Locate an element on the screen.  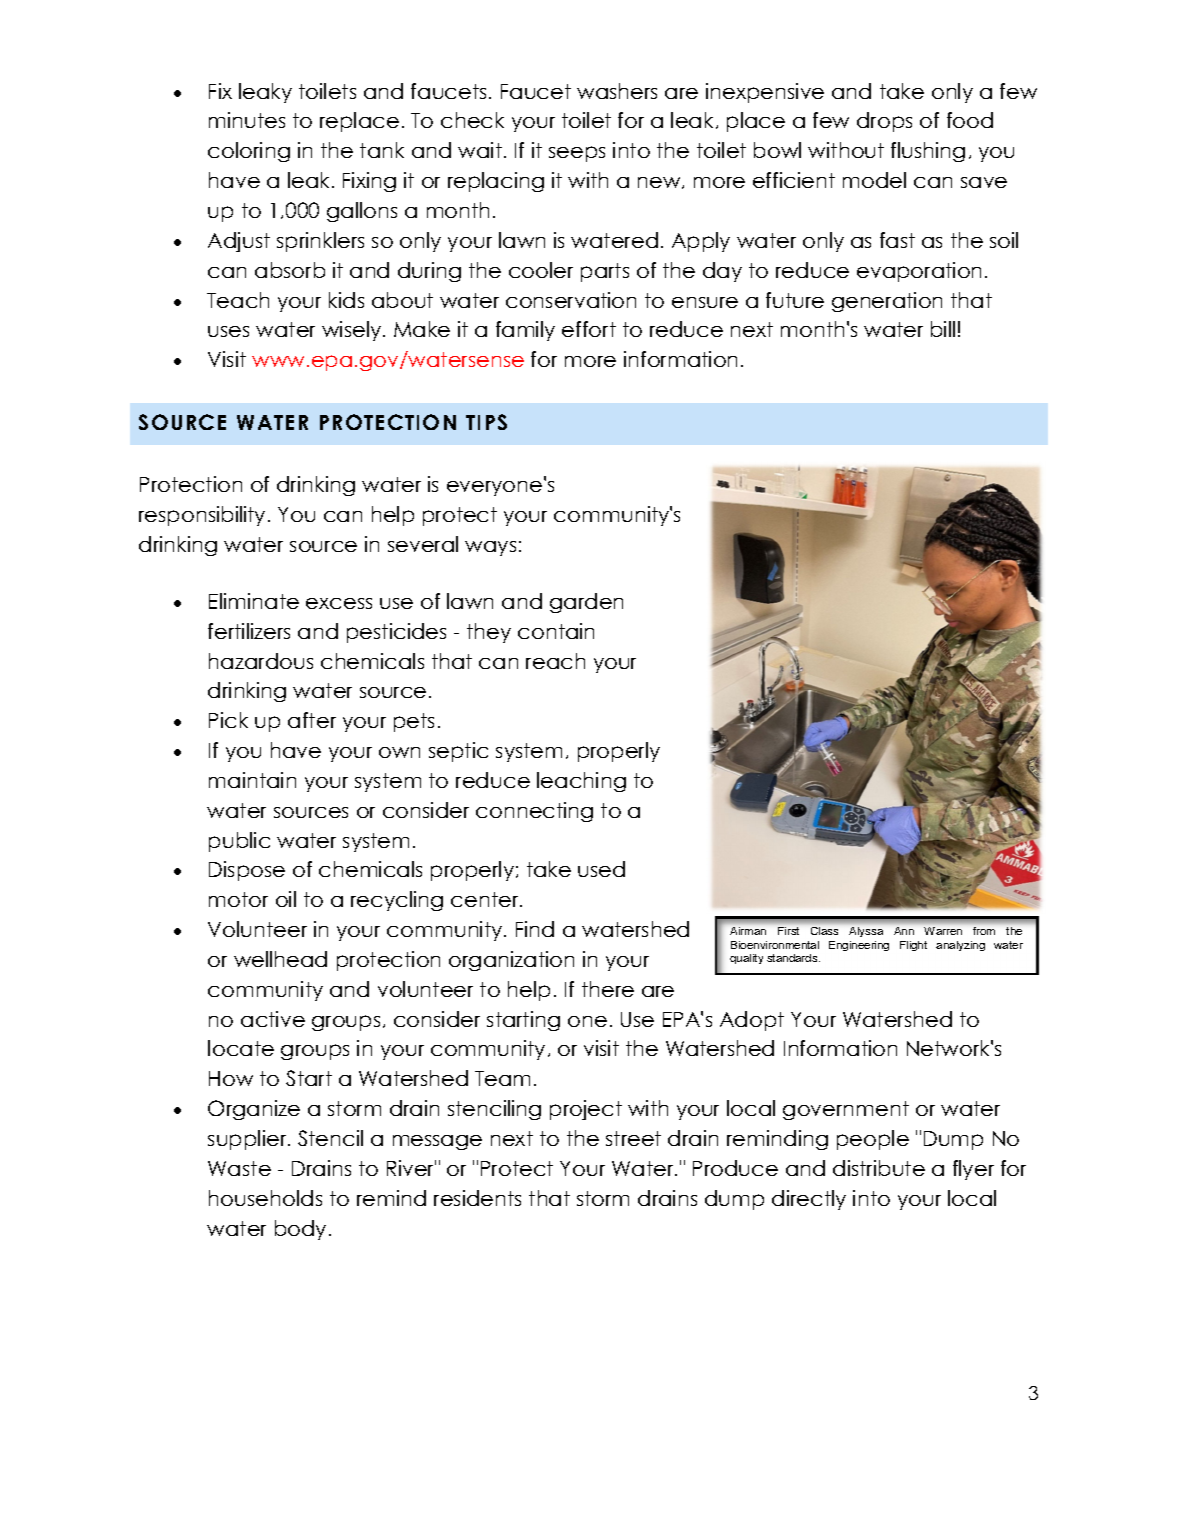
drops is located at coordinates (884, 122).
